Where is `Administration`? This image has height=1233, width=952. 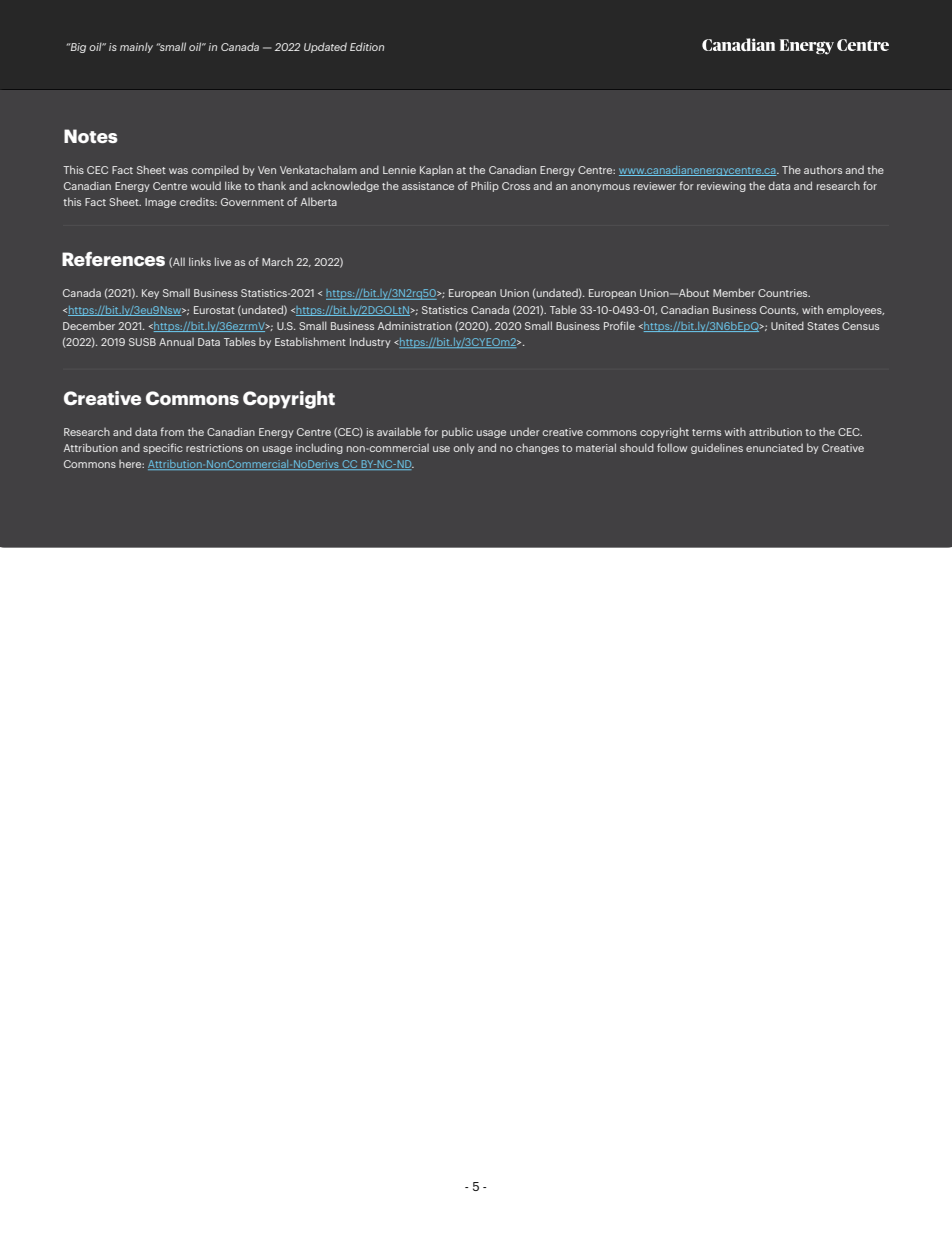
Administration is located at coordinates (415, 325).
